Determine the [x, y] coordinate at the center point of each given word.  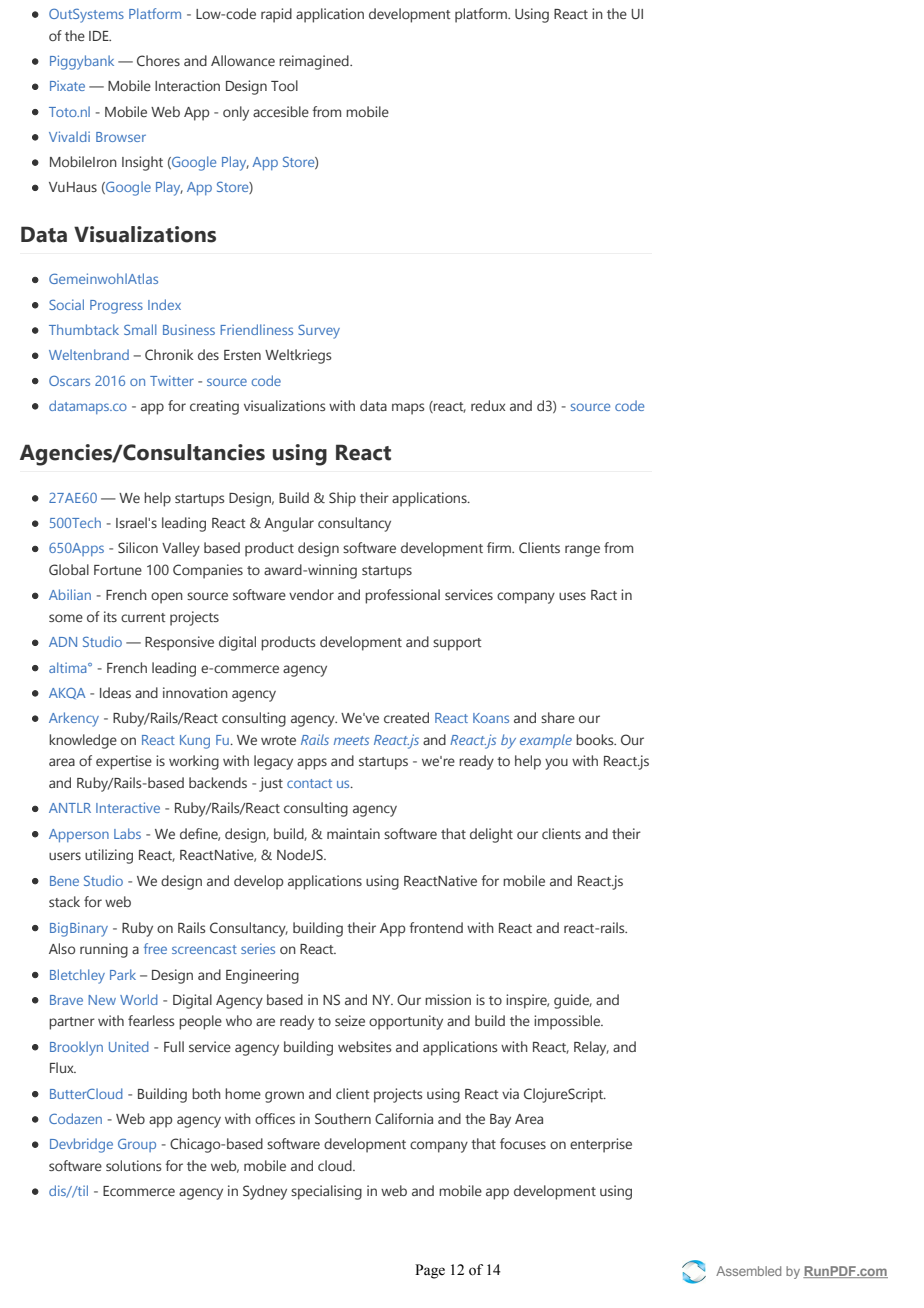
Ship [342, 499]
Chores [158, 60]
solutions [133, 1165]
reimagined [315, 62]
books [596, 739]
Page [430, 1271]
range [582, 551]
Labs [127, 833]
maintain [353, 833]
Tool [284, 85]
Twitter [172, 380]
